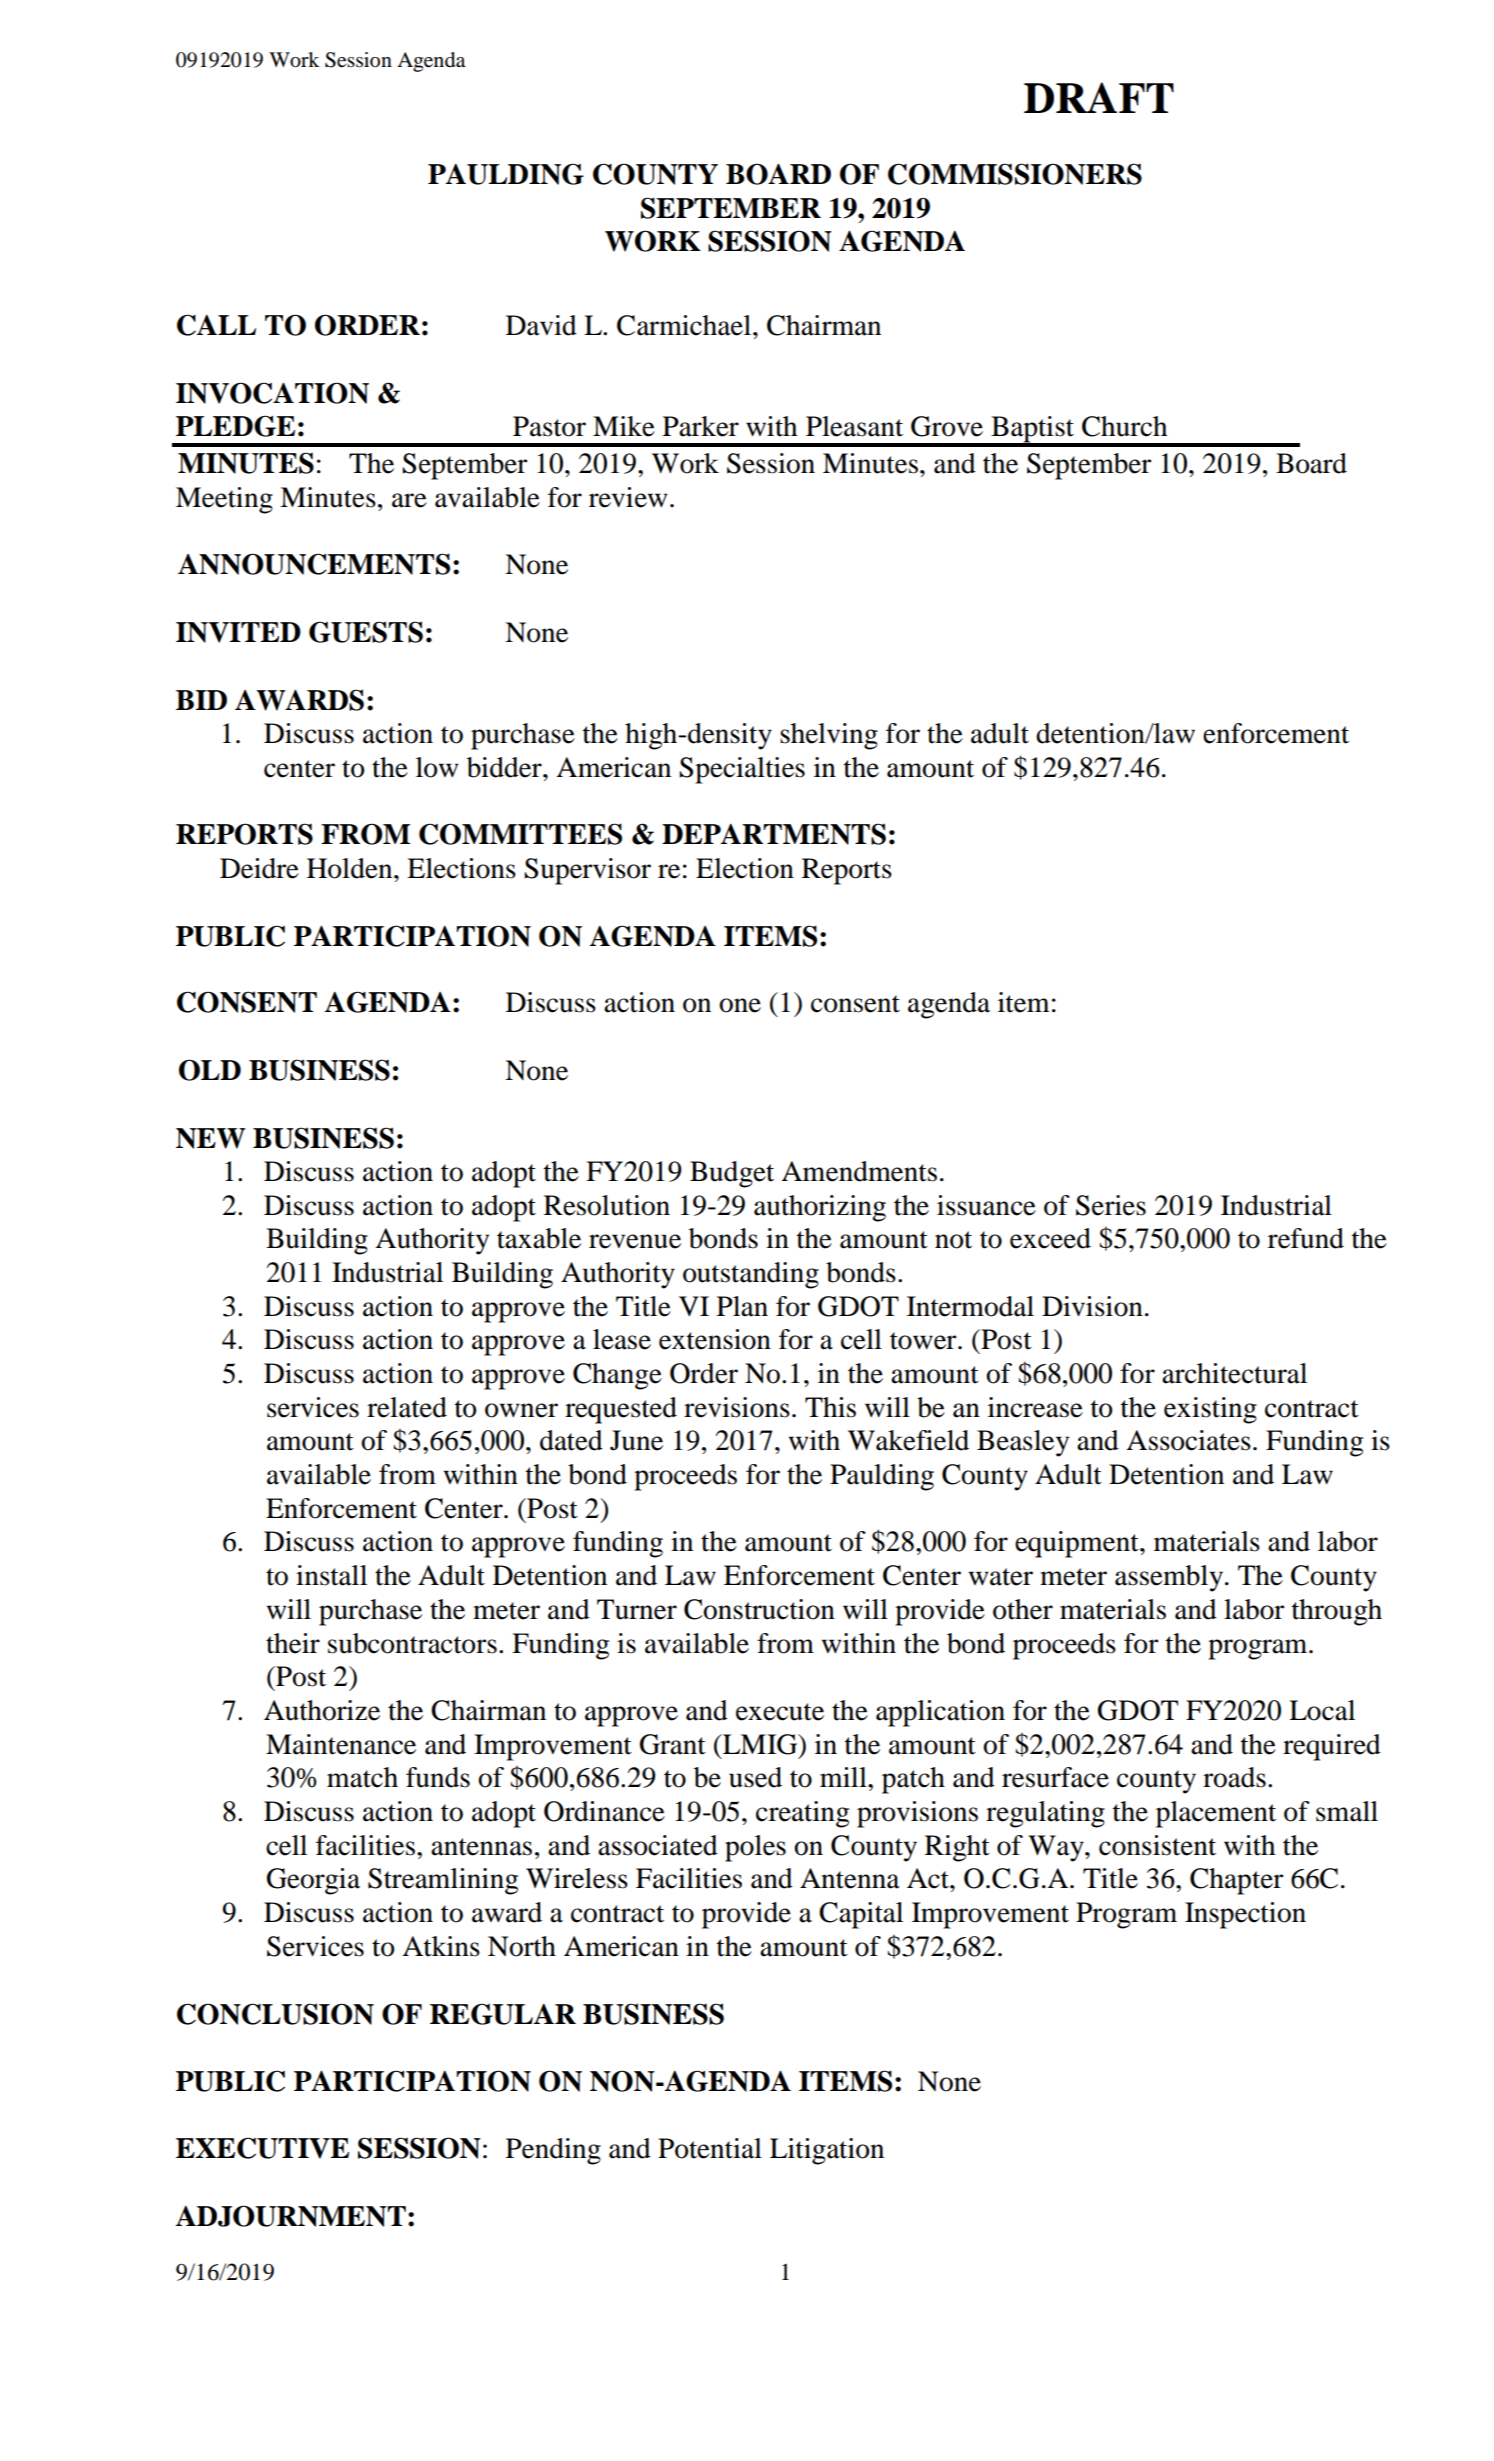  I want to click on Litigation, so click(827, 2151).
